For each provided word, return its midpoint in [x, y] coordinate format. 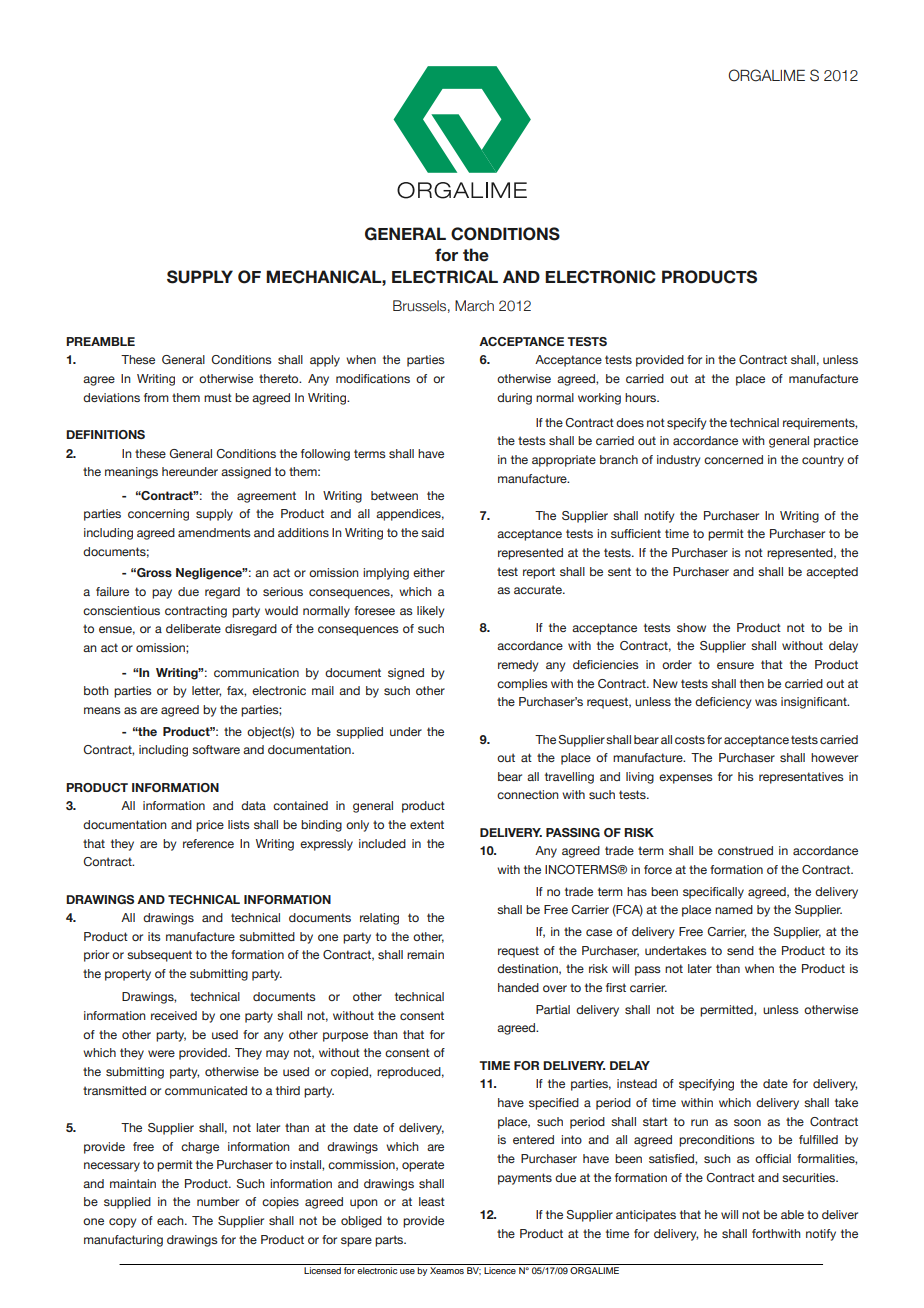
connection [528, 794]
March [474, 306]
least [432, 1201]
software [216, 749]
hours [642, 397]
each [171, 1220]
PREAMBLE [100, 341]
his [746, 776]
